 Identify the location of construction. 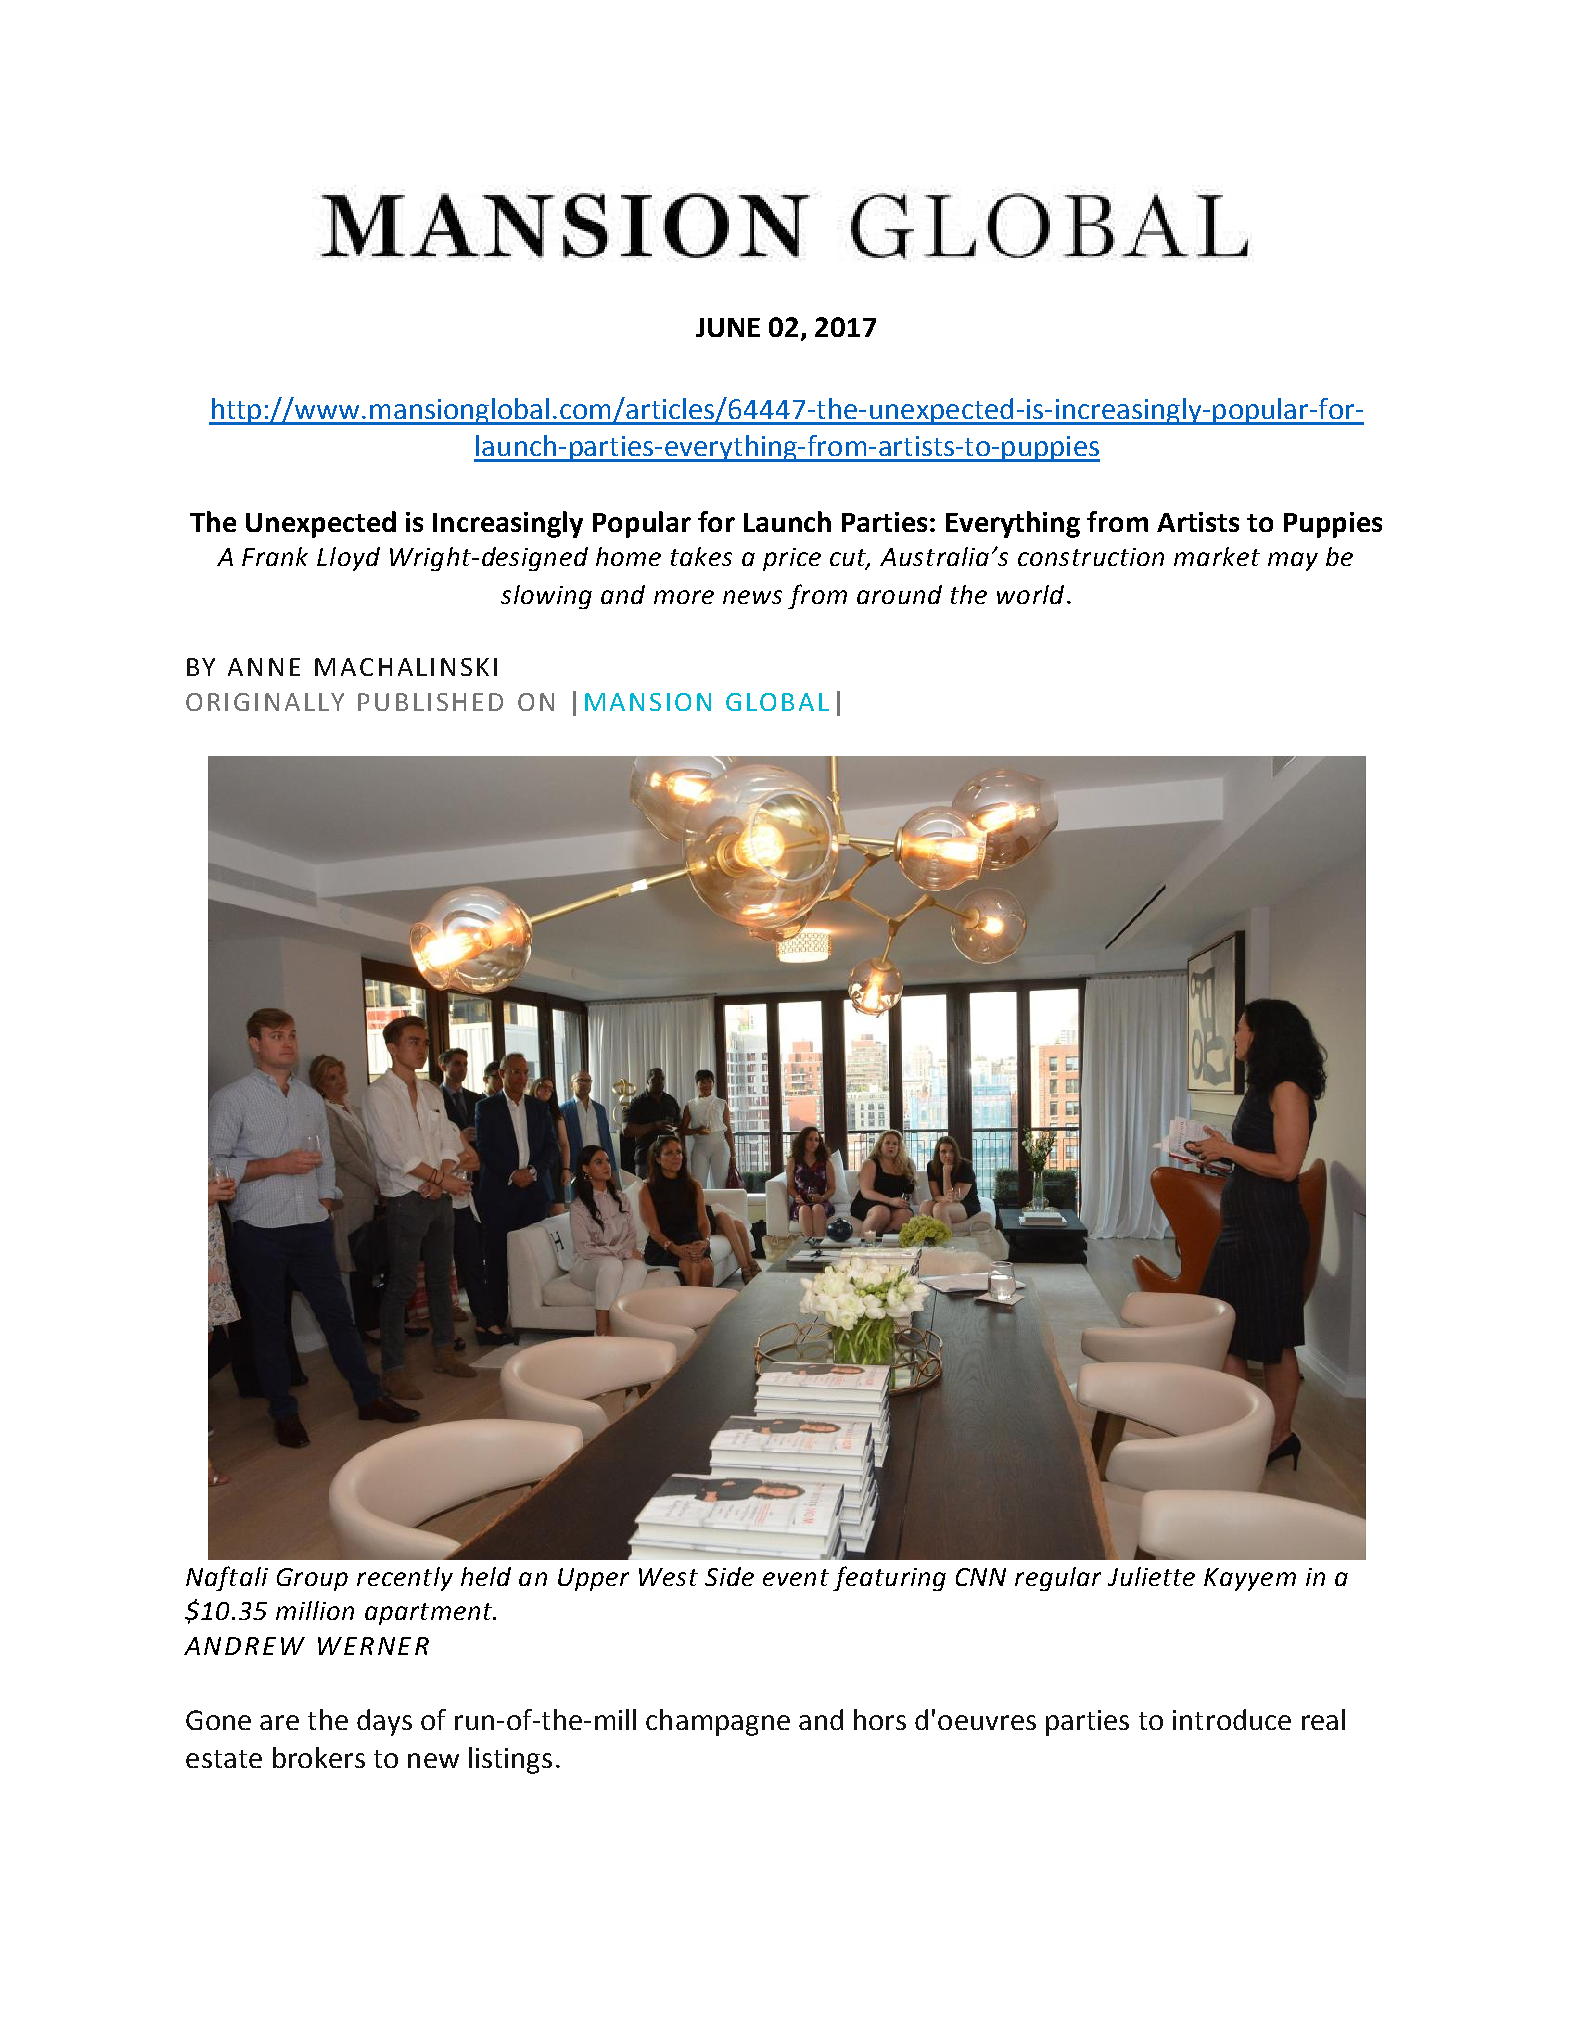
(1091, 557).
